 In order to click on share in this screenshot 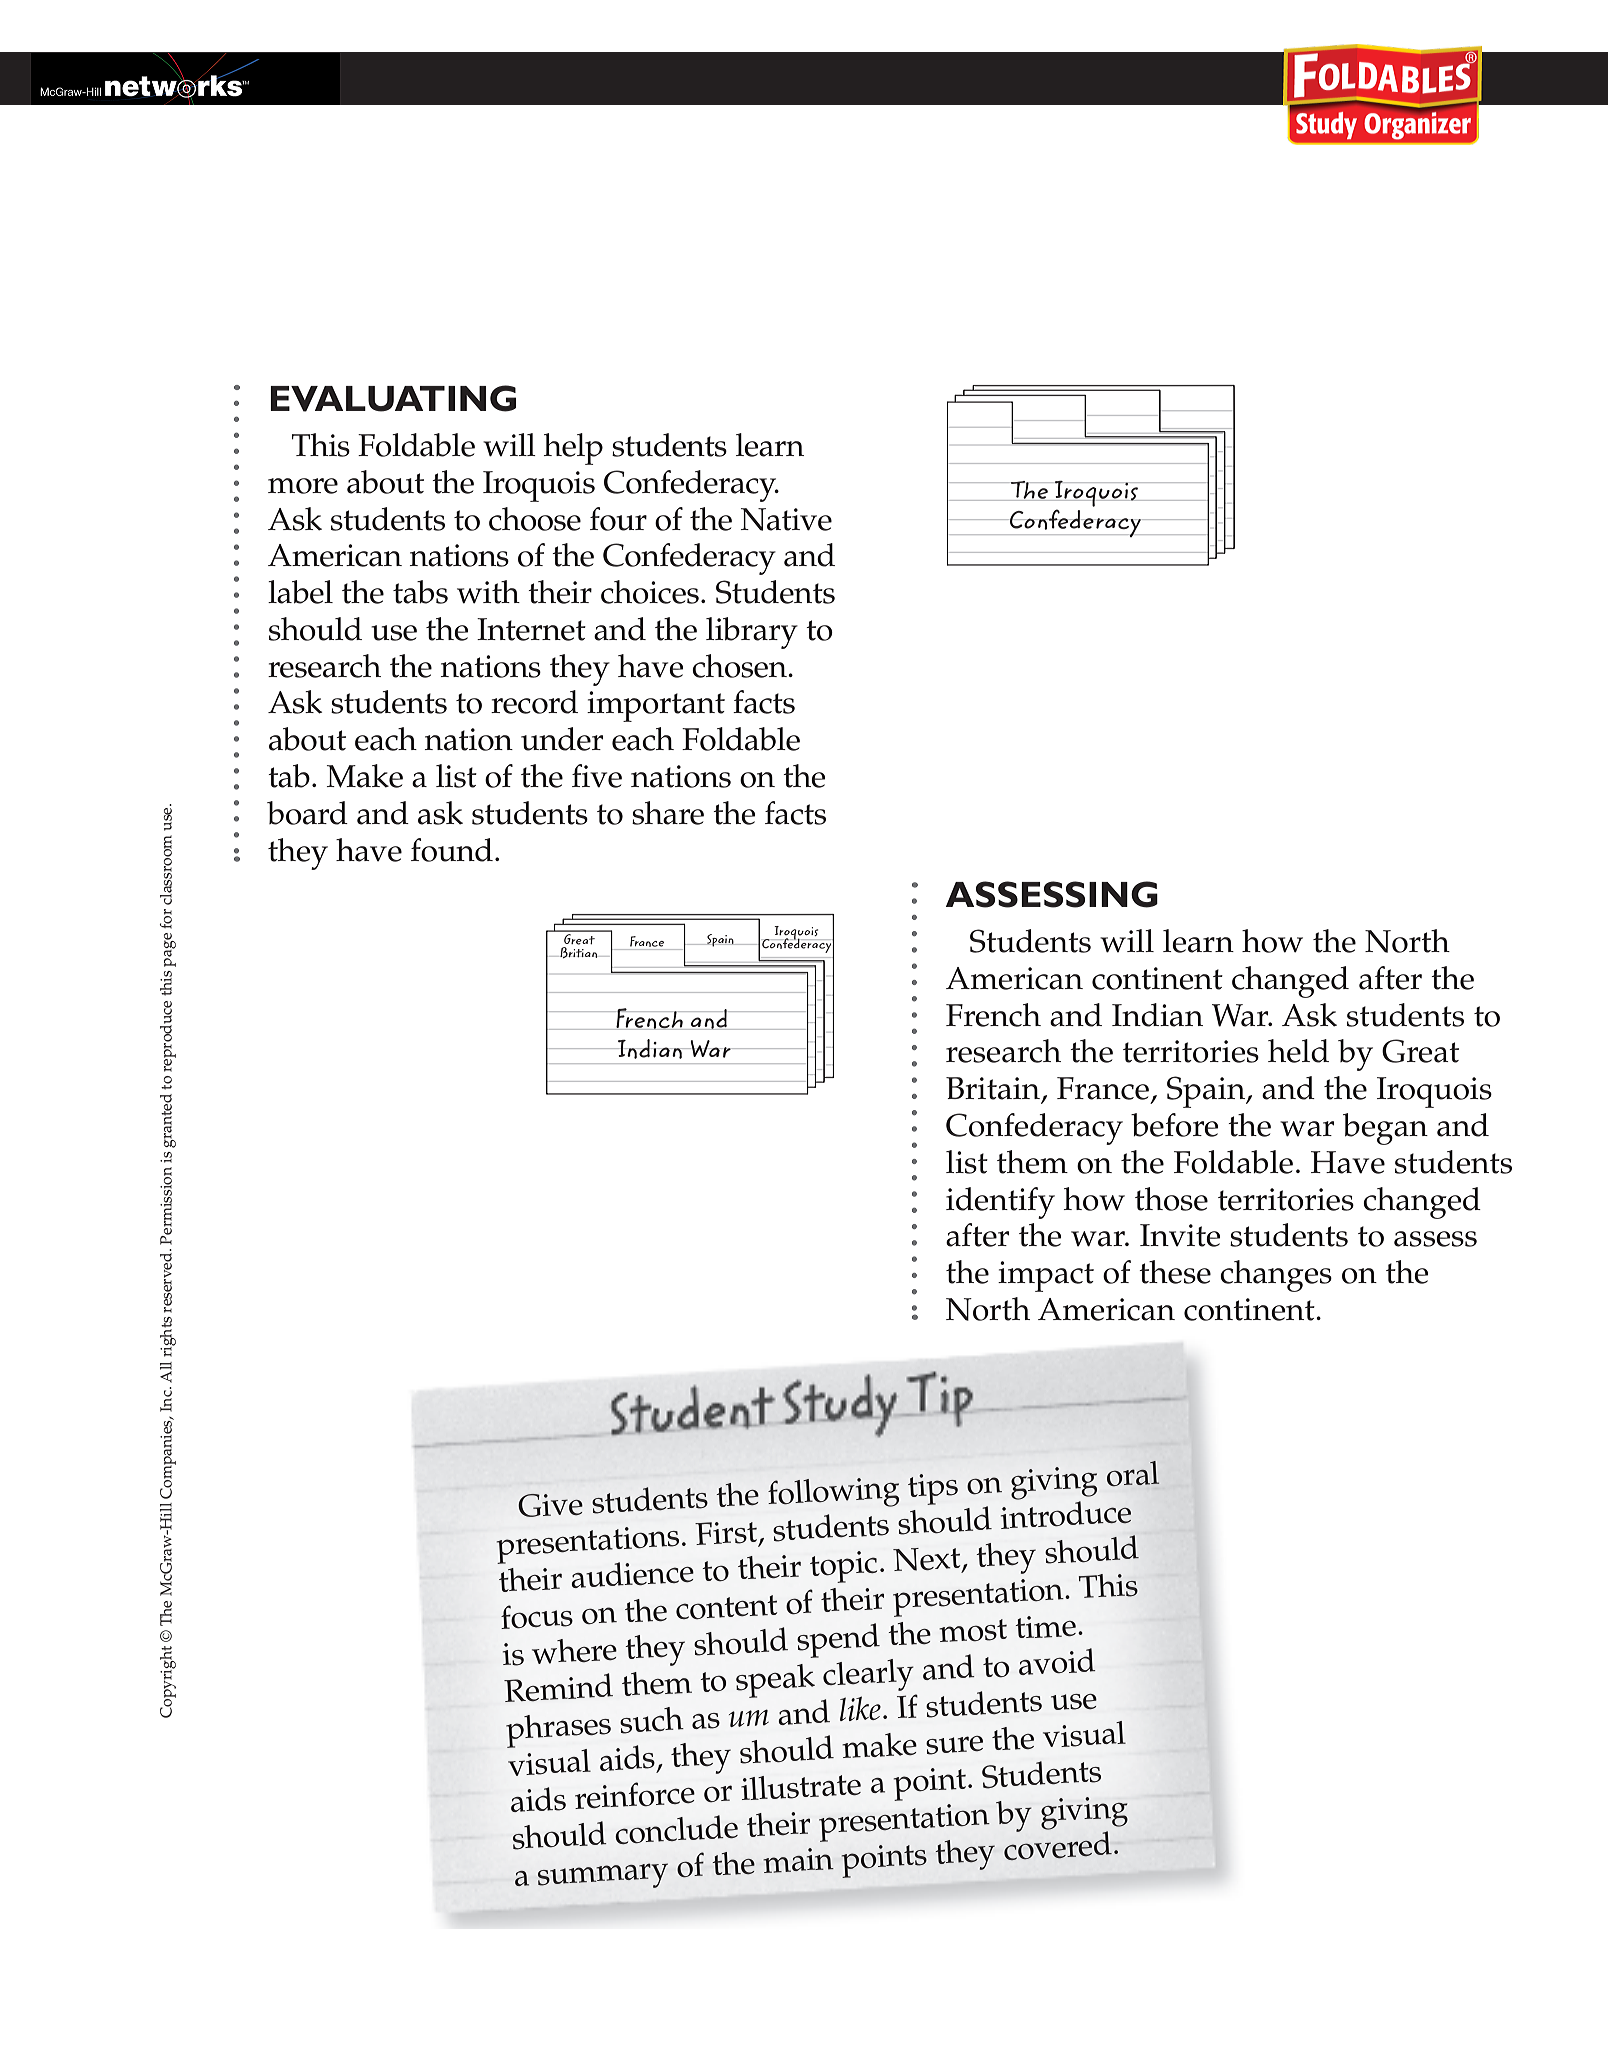, I will do `click(668, 813)`.
